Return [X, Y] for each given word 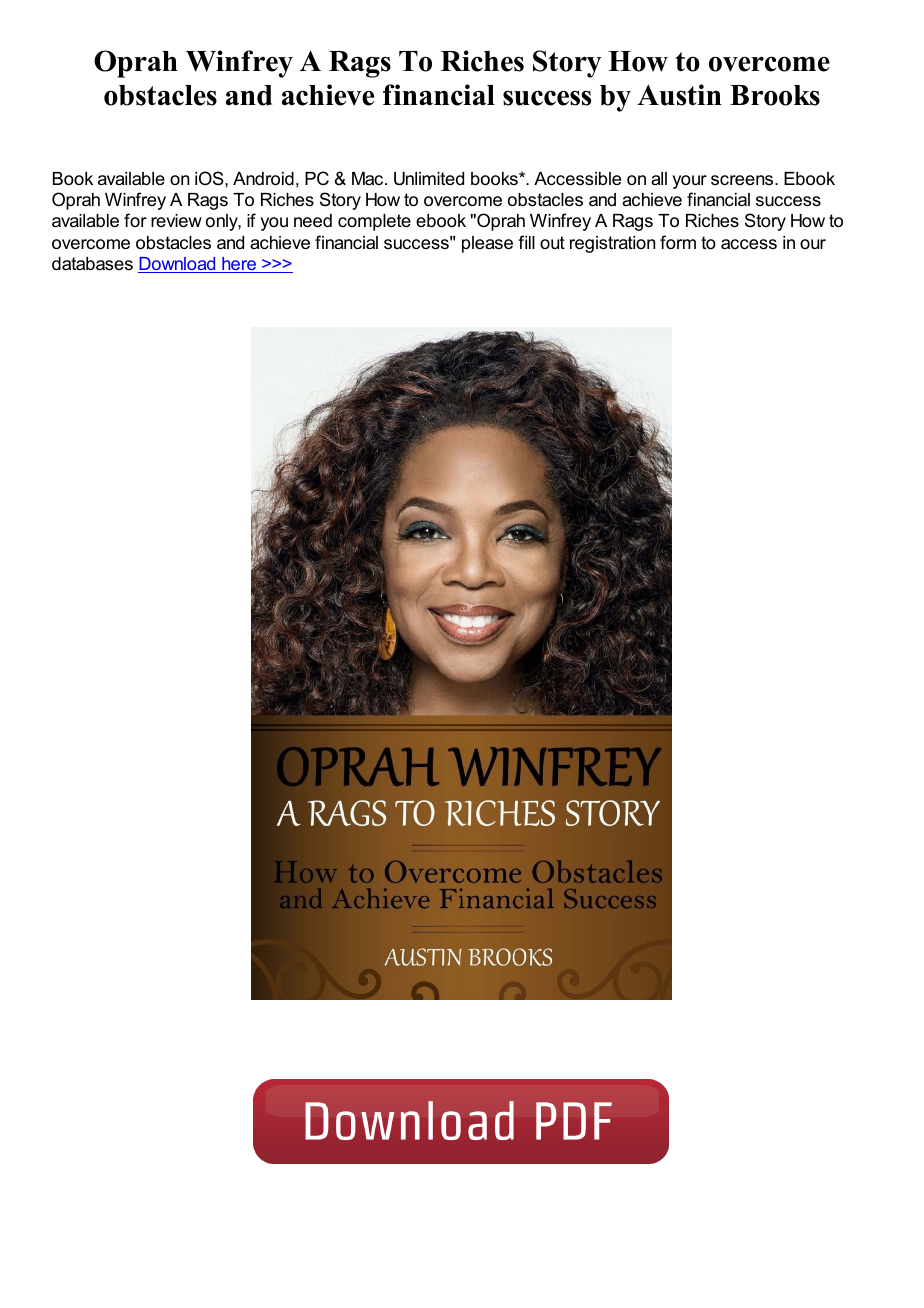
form [678, 242]
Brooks [775, 95]
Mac [369, 178]
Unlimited [429, 179]
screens [743, 180]
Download [178, 265]
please [487, 244]
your [690, 182]
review [176, 221]
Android [263, 179]
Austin [679, 95]
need [313, 221]
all [659, 178]
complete [374, 222]
